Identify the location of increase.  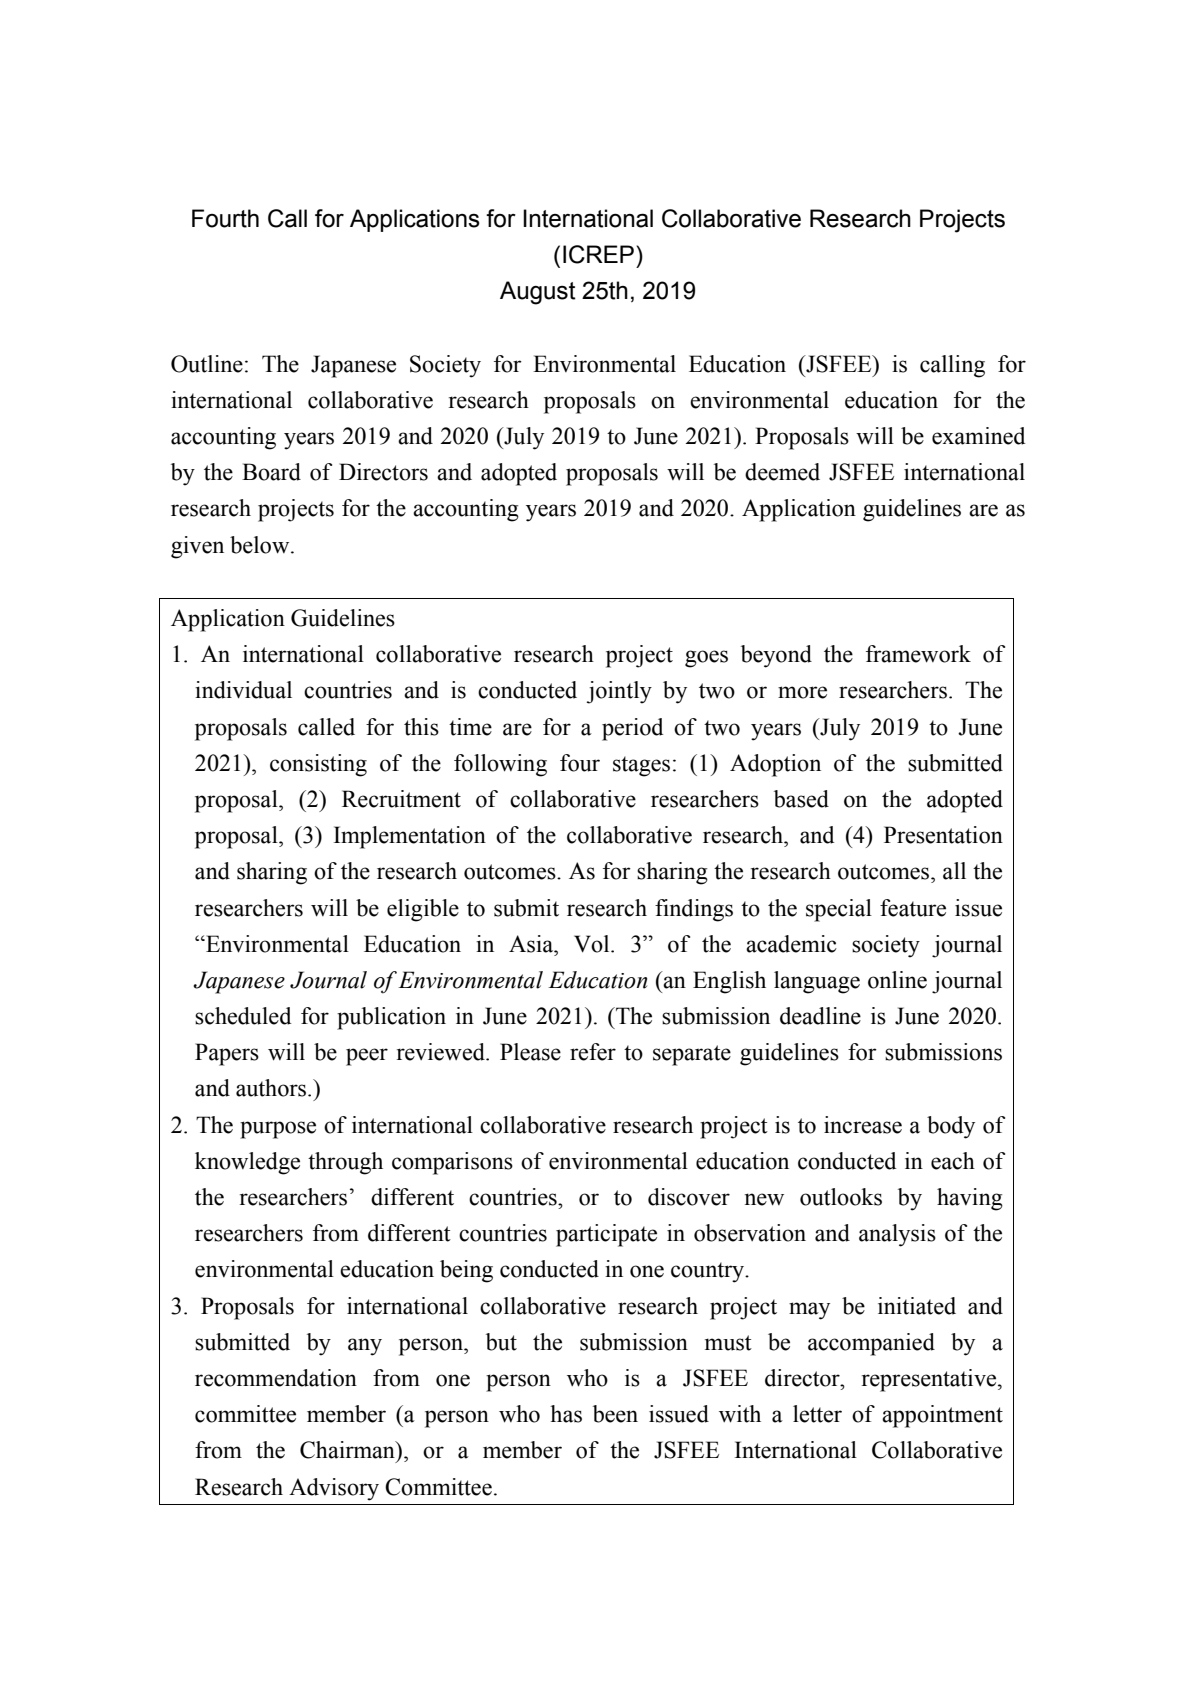
(863, 1125).
